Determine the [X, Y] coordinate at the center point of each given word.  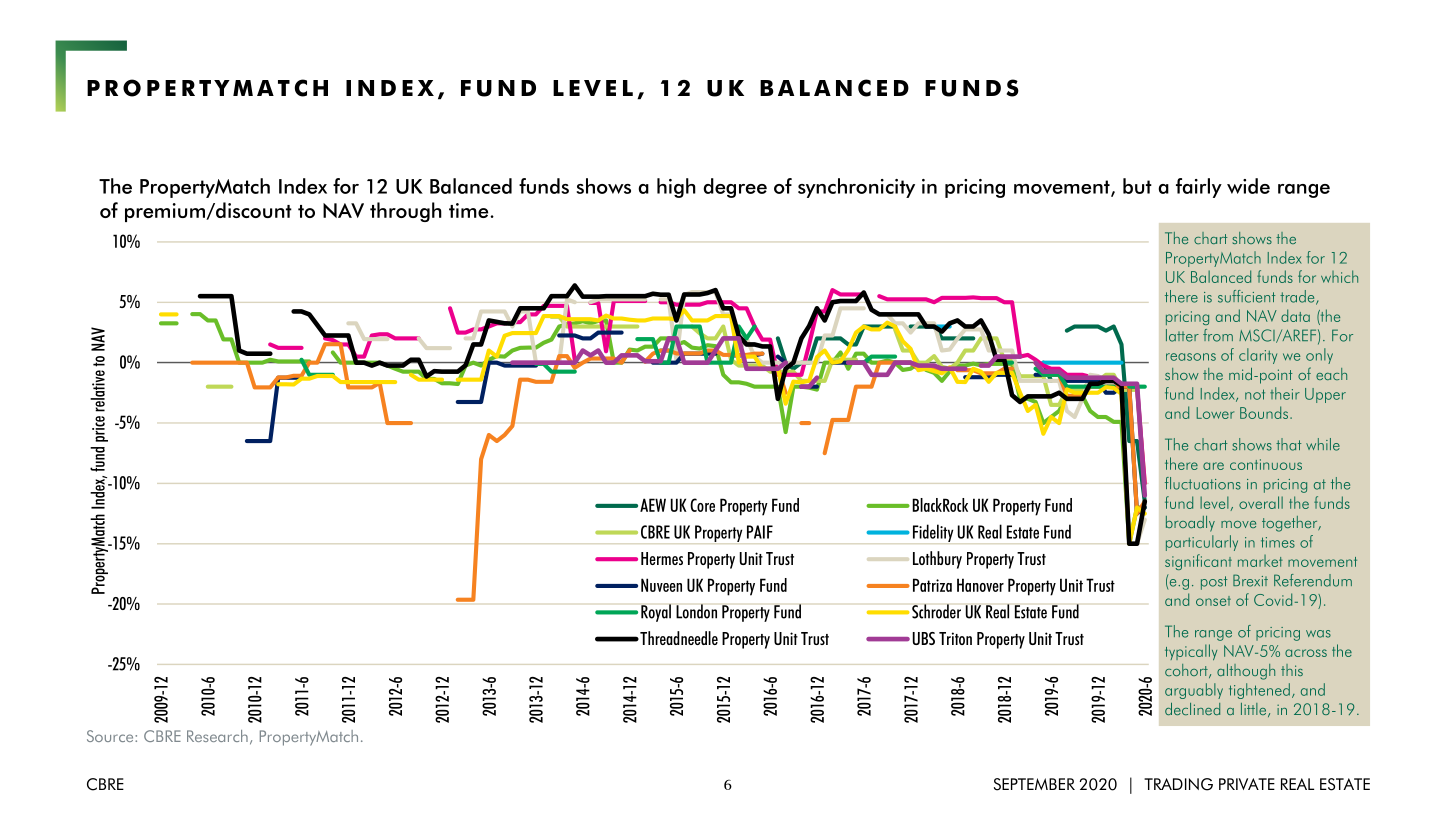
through [406, 212]
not [1255, 394]
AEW [653, 505]
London [696, 611]
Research [217, 736]
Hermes [662, 558]
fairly [1199, 188]
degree [735, 188]
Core [702, 505]
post [1214, 583]
